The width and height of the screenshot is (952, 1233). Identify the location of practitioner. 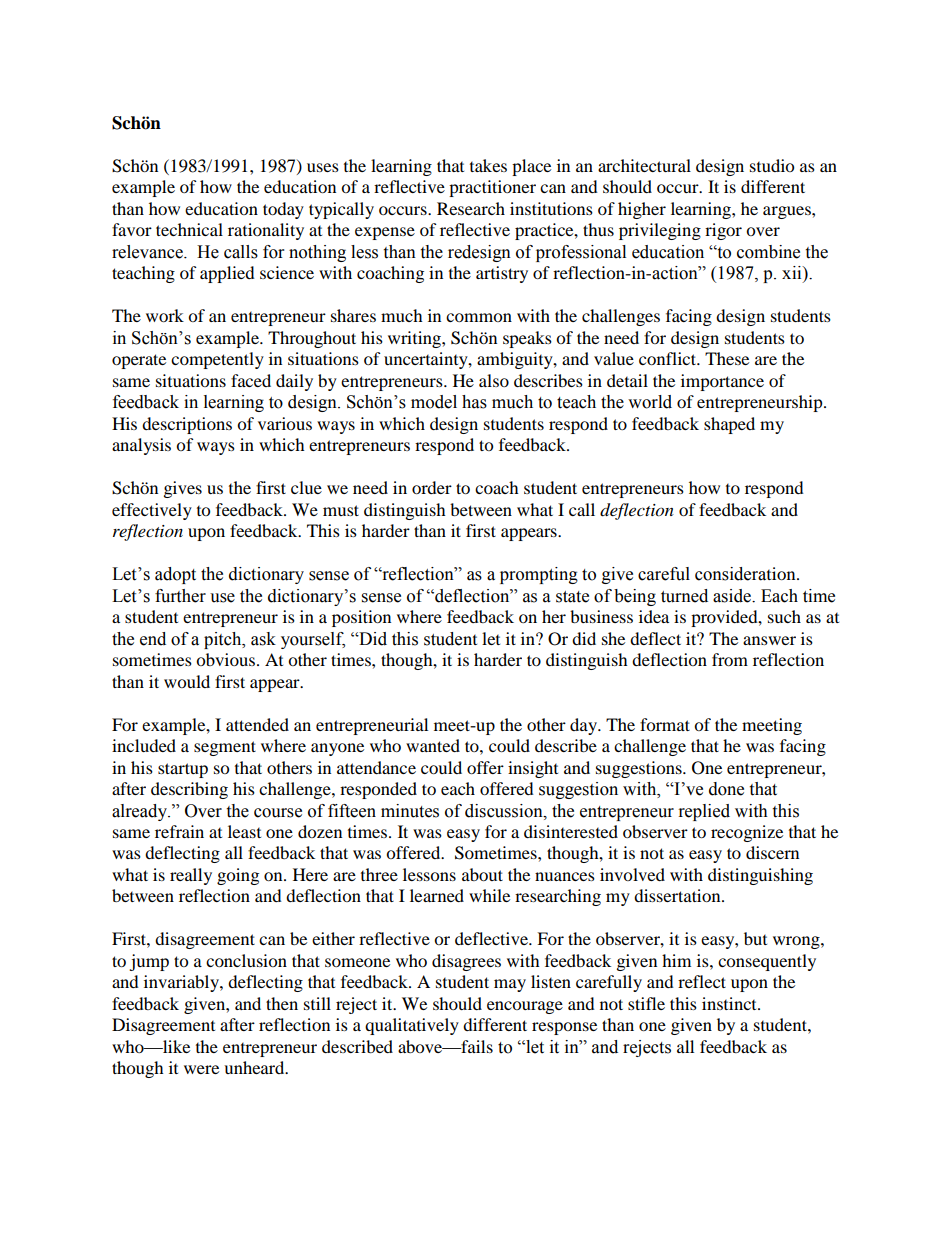
(492, 188).
